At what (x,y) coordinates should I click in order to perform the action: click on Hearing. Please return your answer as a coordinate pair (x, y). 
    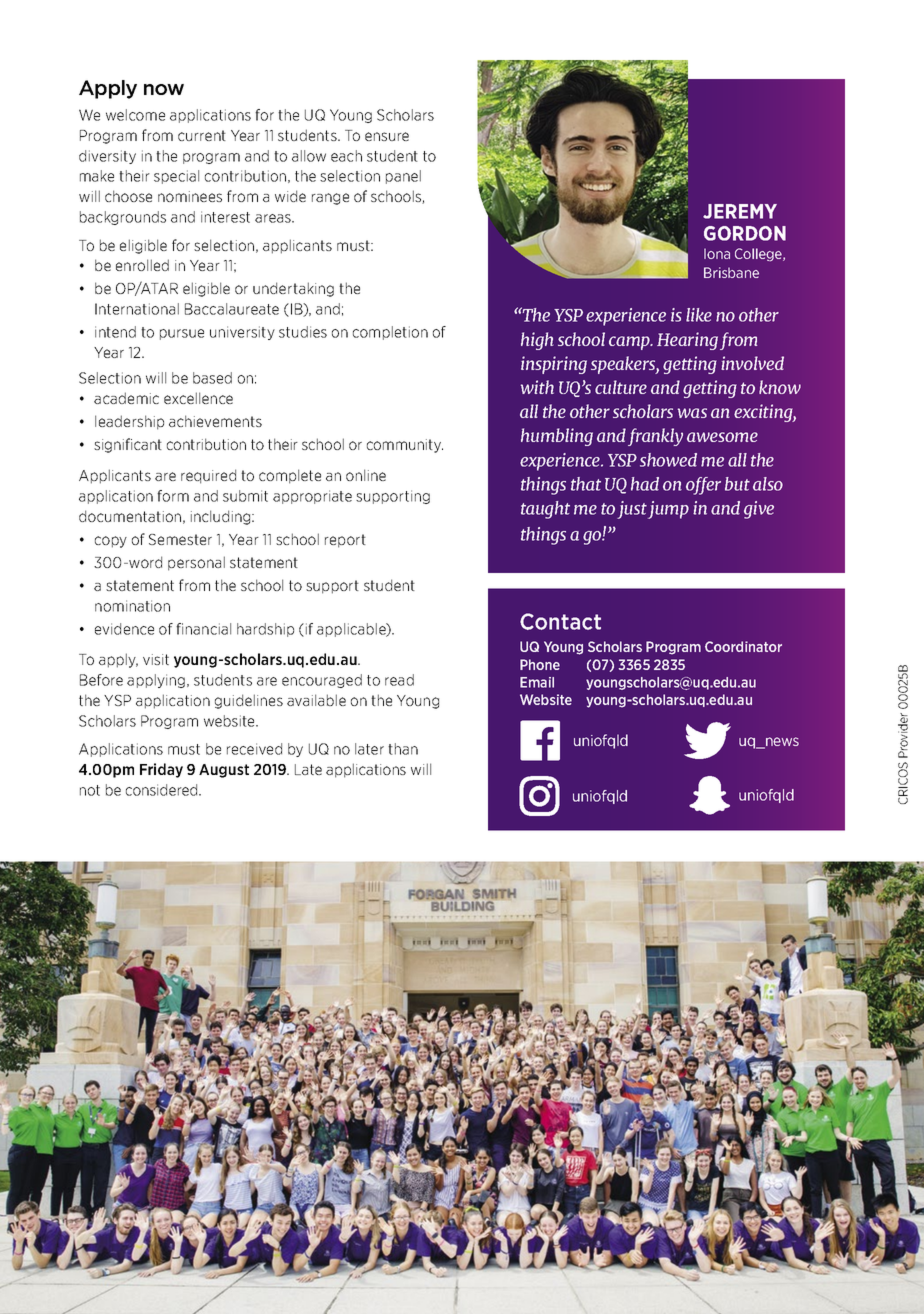
    Looking at the image, I should click on (687, 341).
